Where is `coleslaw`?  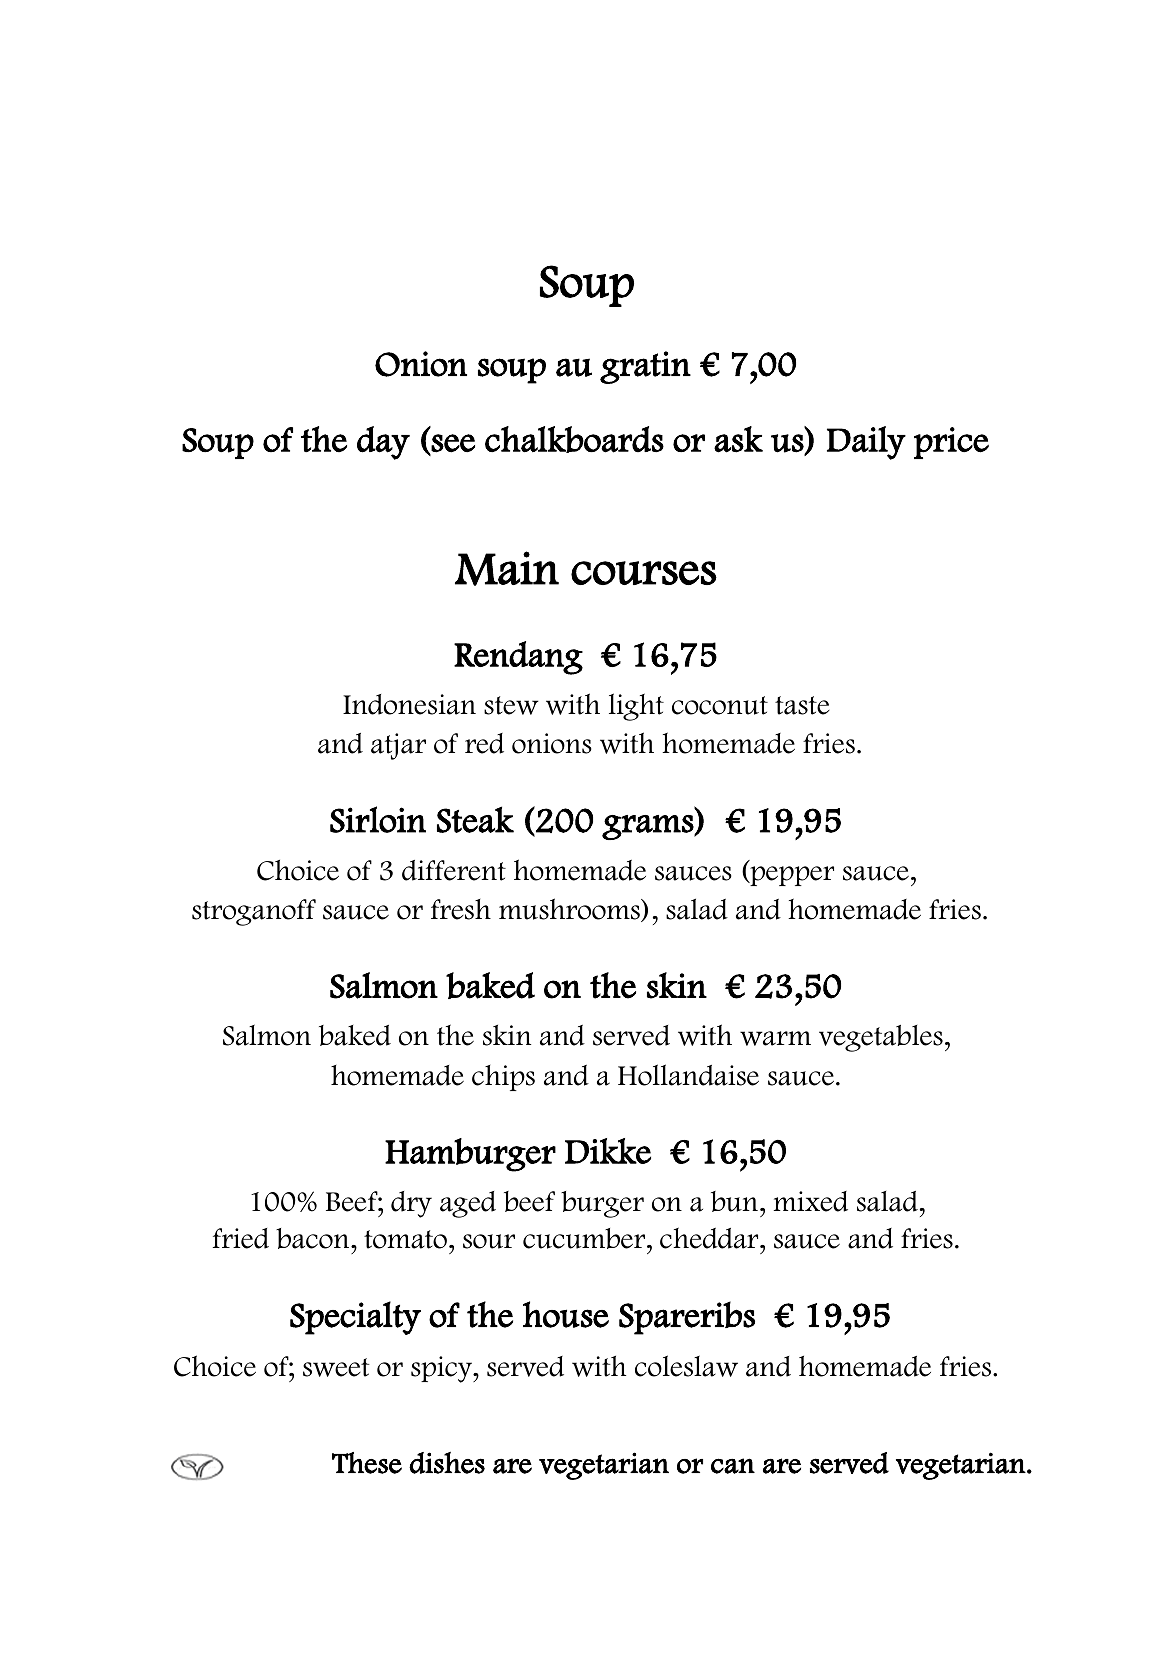 coleslaw is located at coordinates (686, 1366).
